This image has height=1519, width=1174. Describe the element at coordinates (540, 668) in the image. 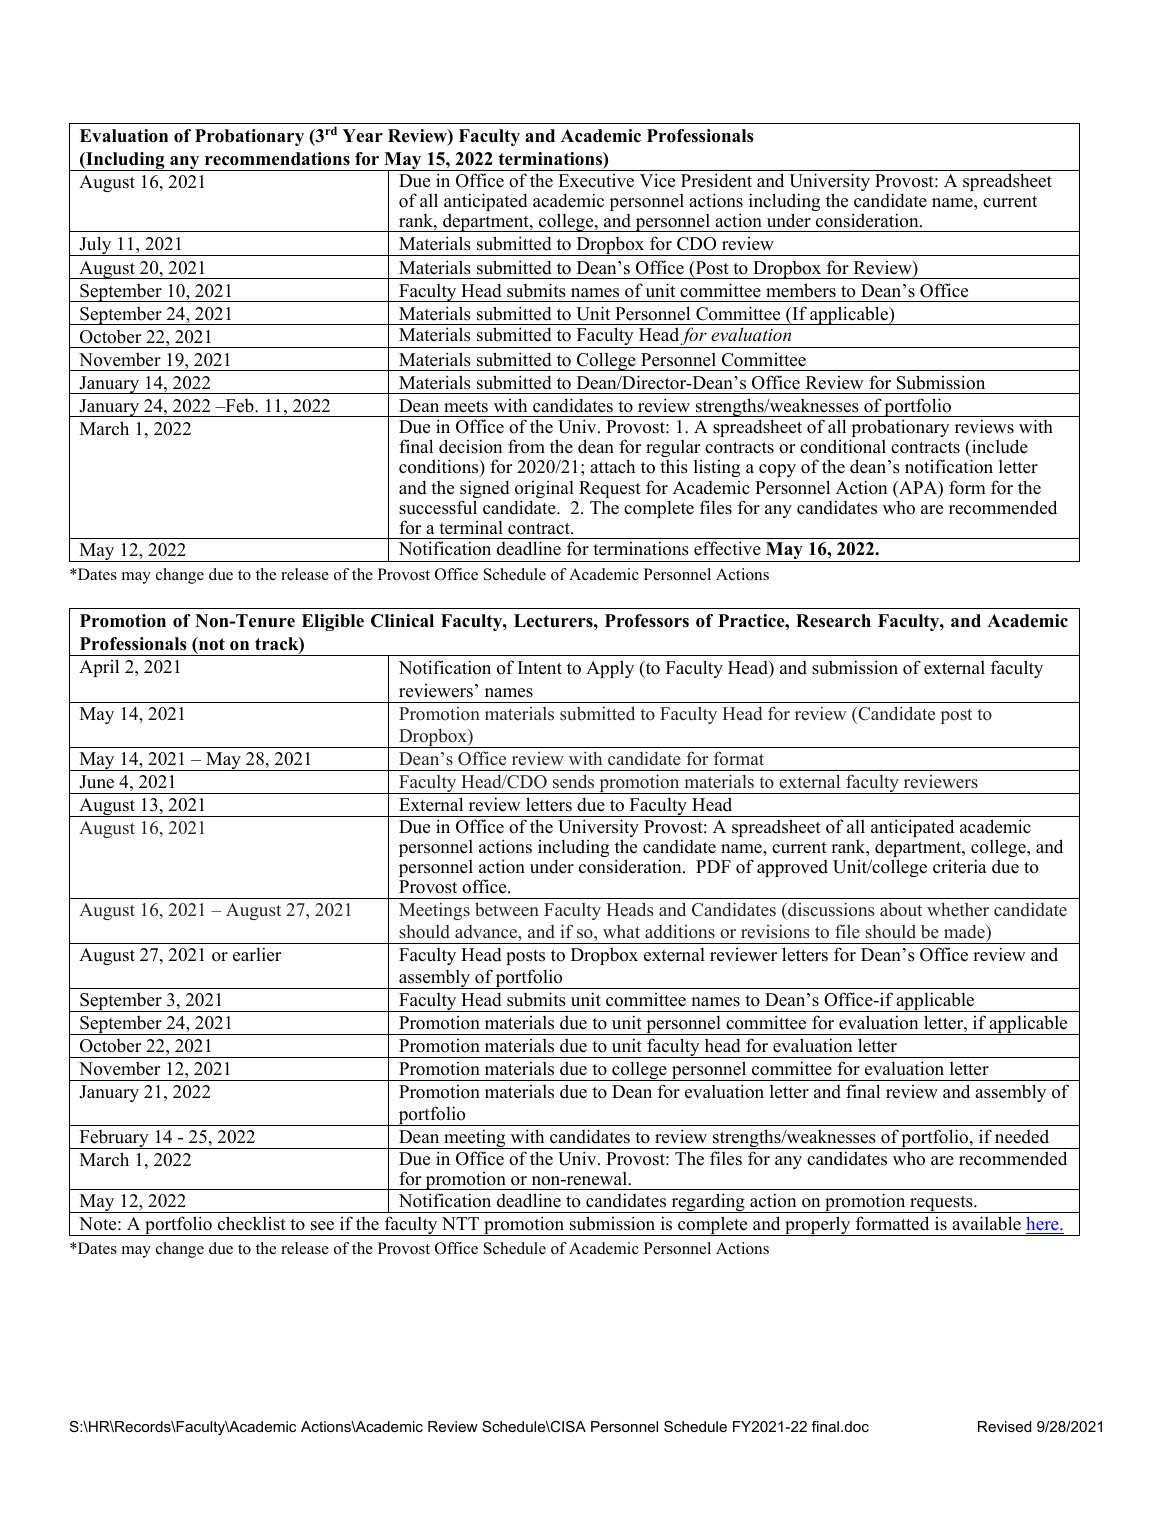

I see `Intent` at that location.
